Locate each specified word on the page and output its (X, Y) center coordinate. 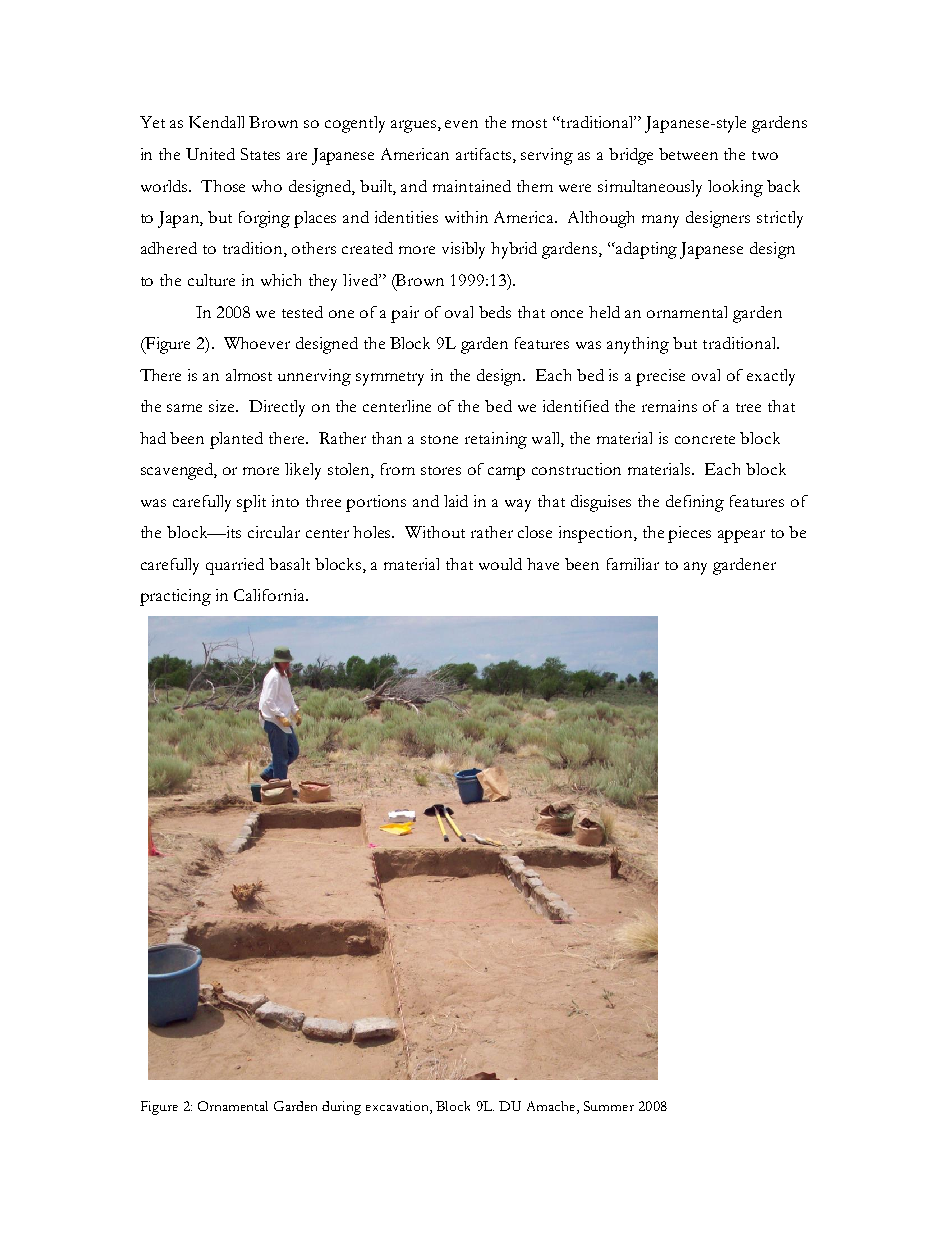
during (341, 1108)
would (500, 564)
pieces (689, 534)
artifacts (485, 155)
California (270, 595)
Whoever (257, 343)
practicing (175, 597)
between (688, 154)
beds (495, 312)
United (210, 154)
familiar (633, 564)
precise (660, 377)
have (543, 564)
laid (456, 501)
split (251, 503)
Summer (609, 1106)
